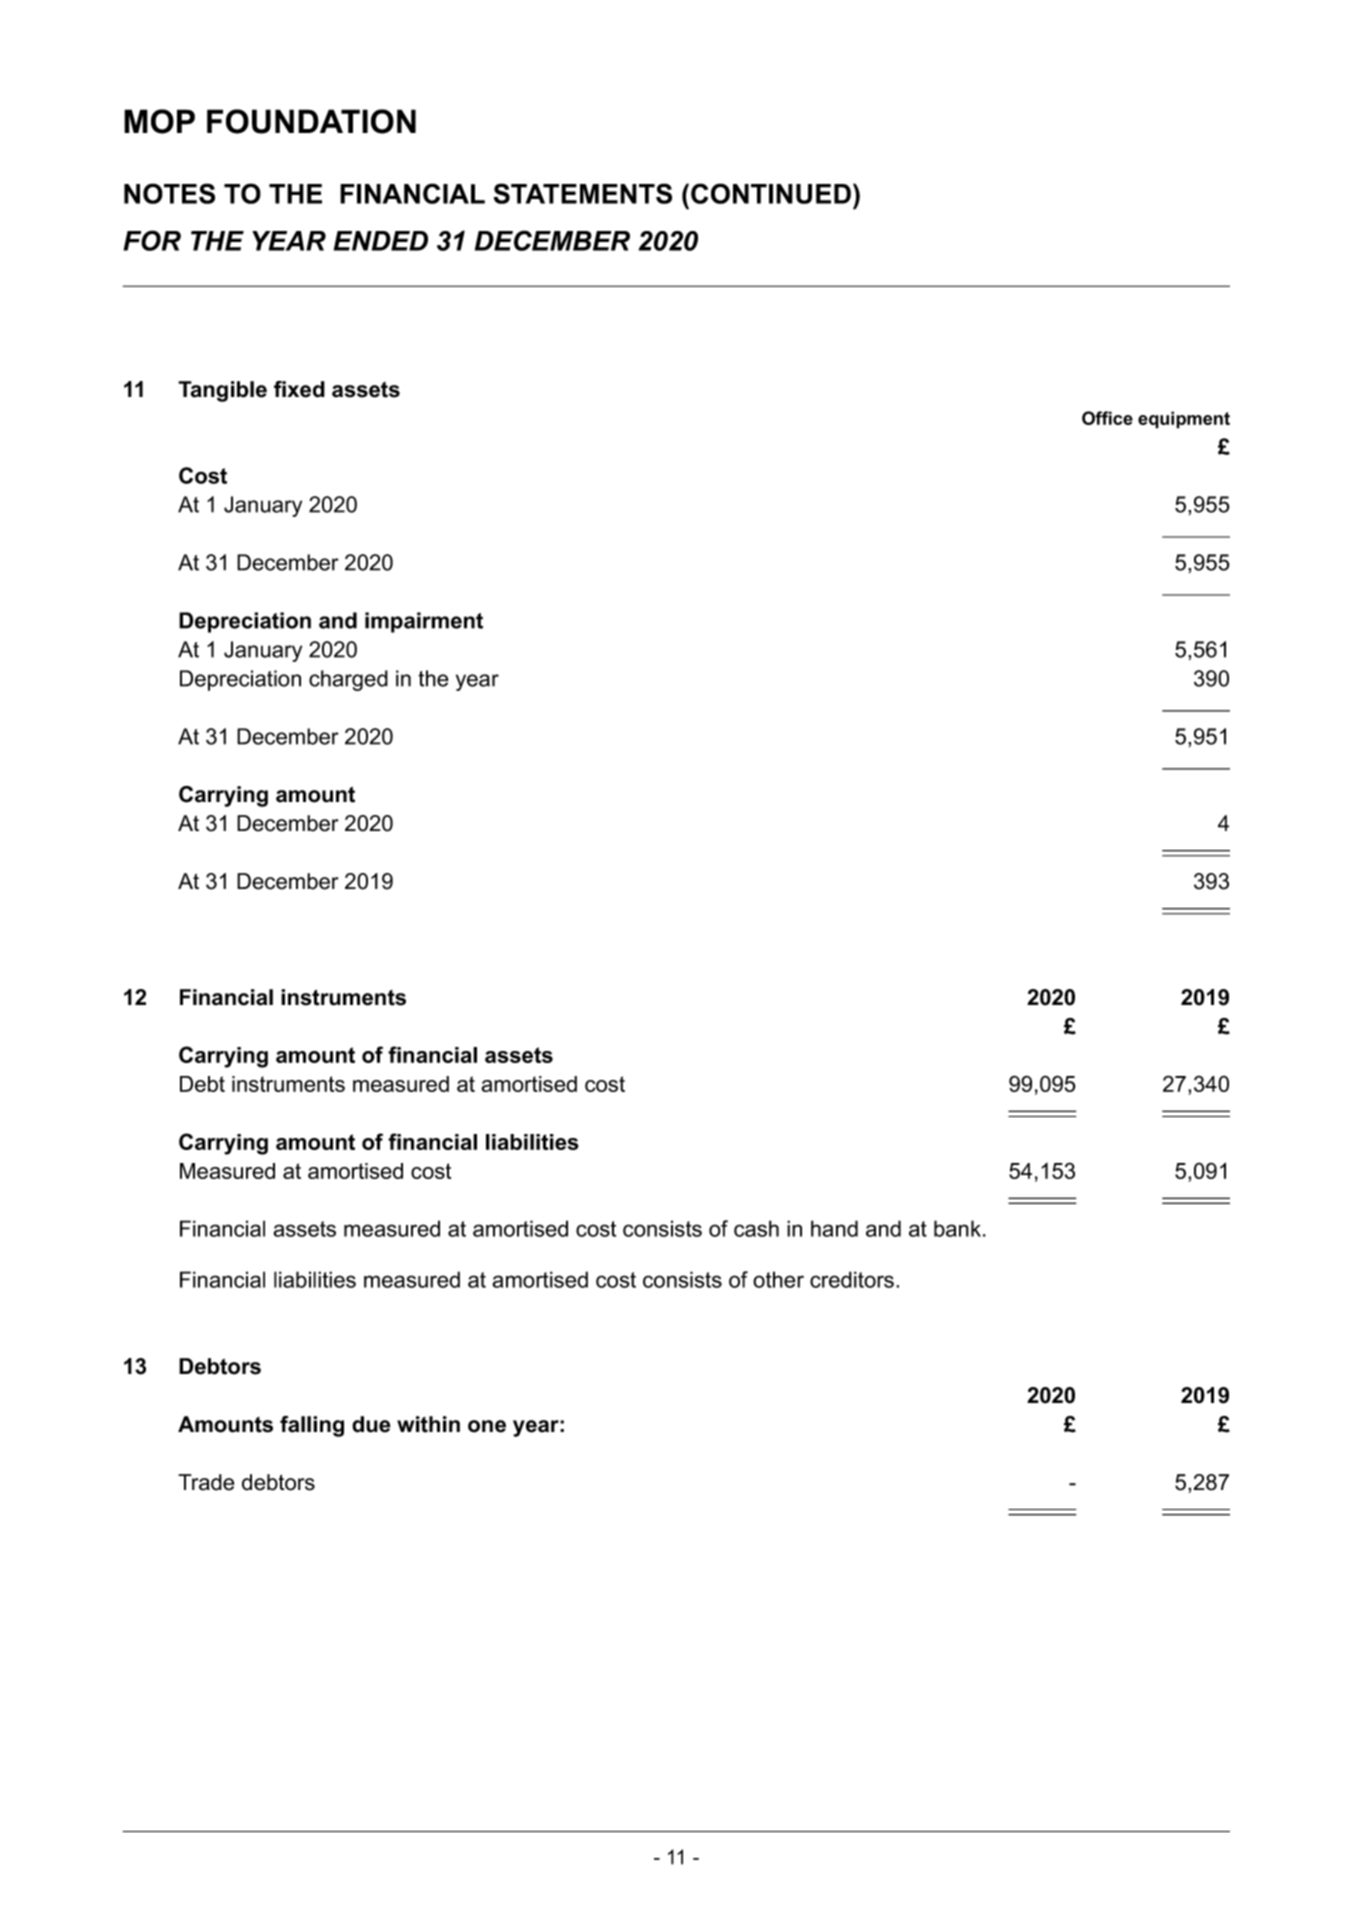 Image resolution: width=1358 pixels, height=1914 pixels. Describe the element at coordinates (311, 121) in the page. I see `FOUNDATION` at that location.
